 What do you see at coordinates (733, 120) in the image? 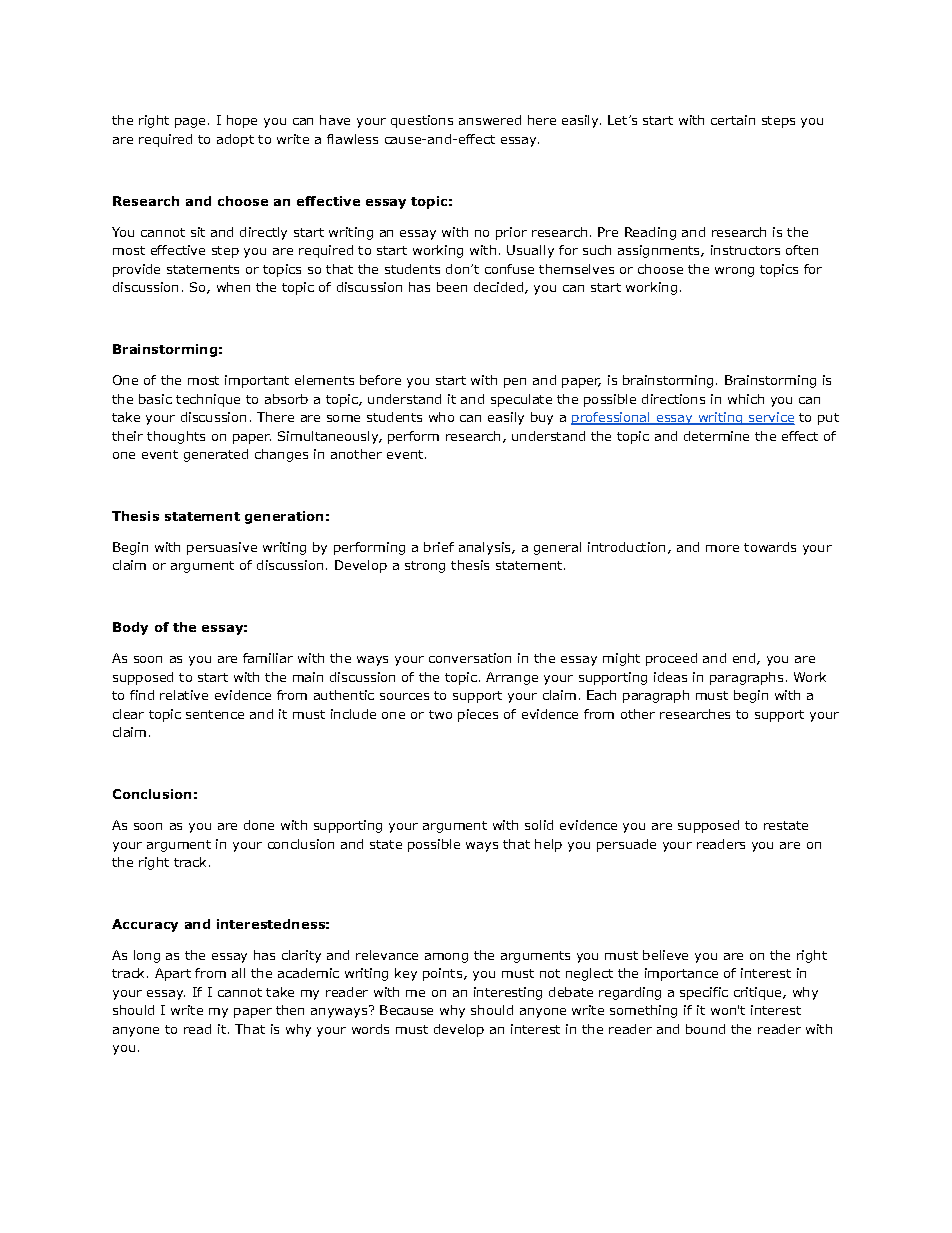
I see `certain` at bounding box center [733, 120].
